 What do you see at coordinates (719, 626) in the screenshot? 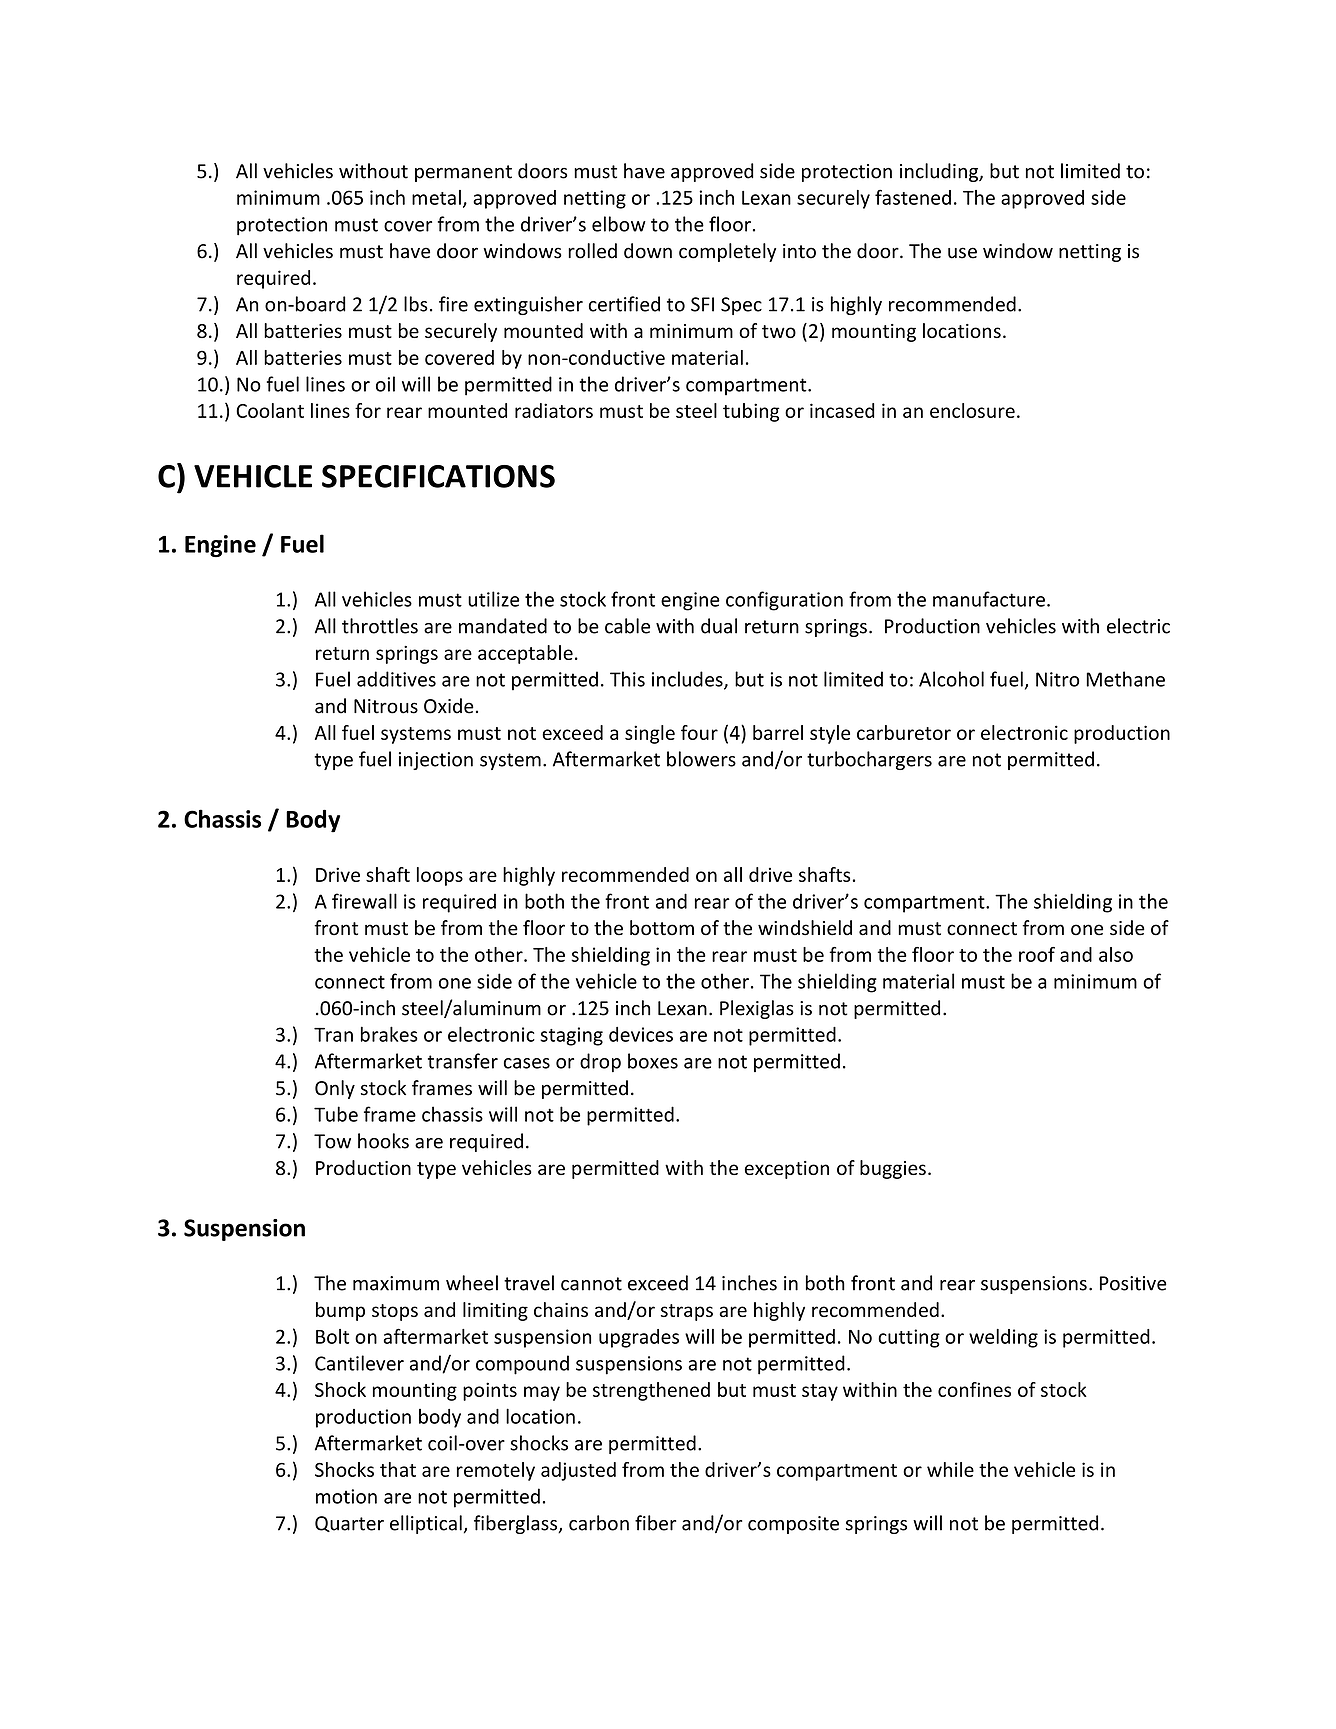
I see `dual` at bounding box center [719, 626].
